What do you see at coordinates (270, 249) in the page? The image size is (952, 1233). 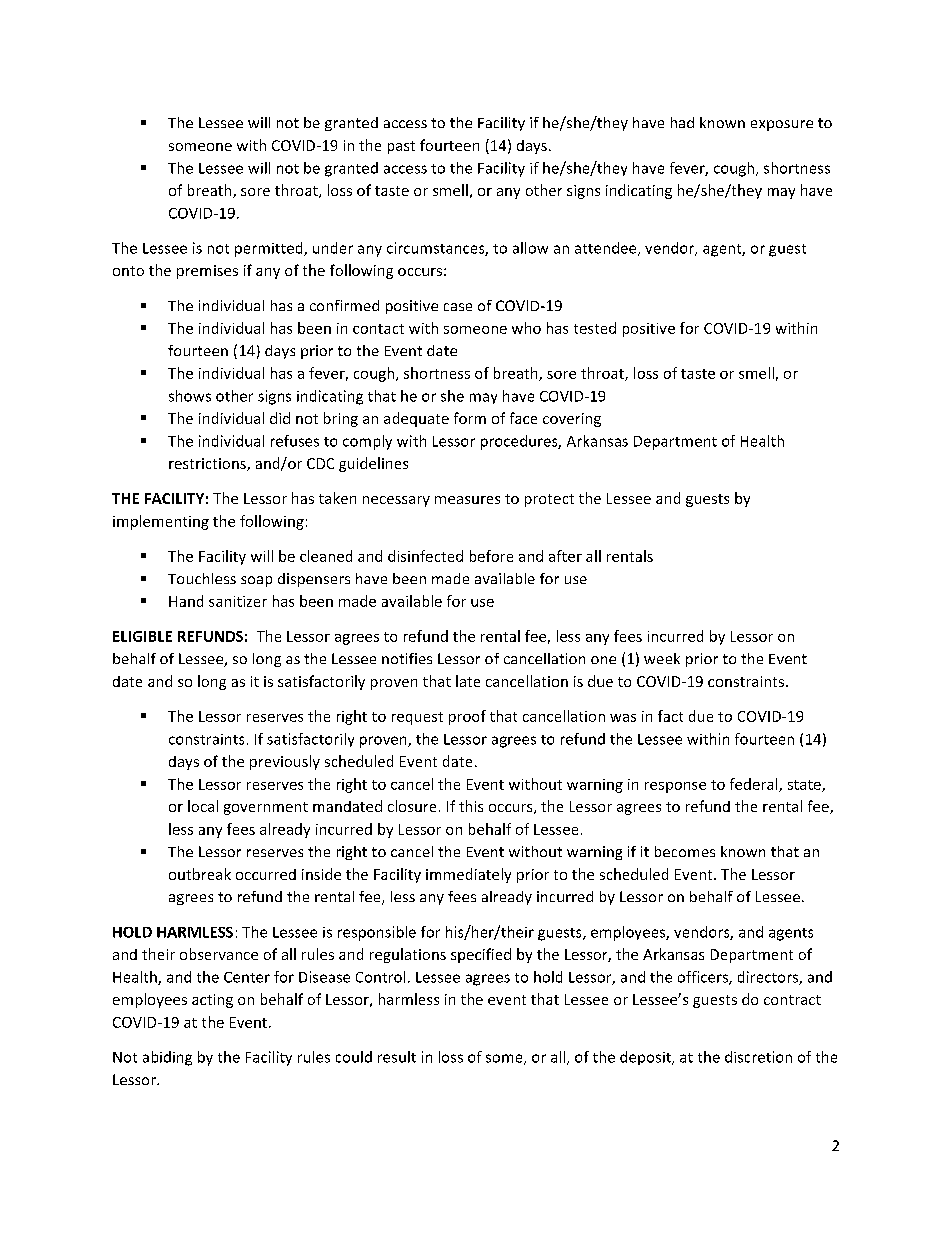 I see `permitted` at bounding box center [270, 249].
